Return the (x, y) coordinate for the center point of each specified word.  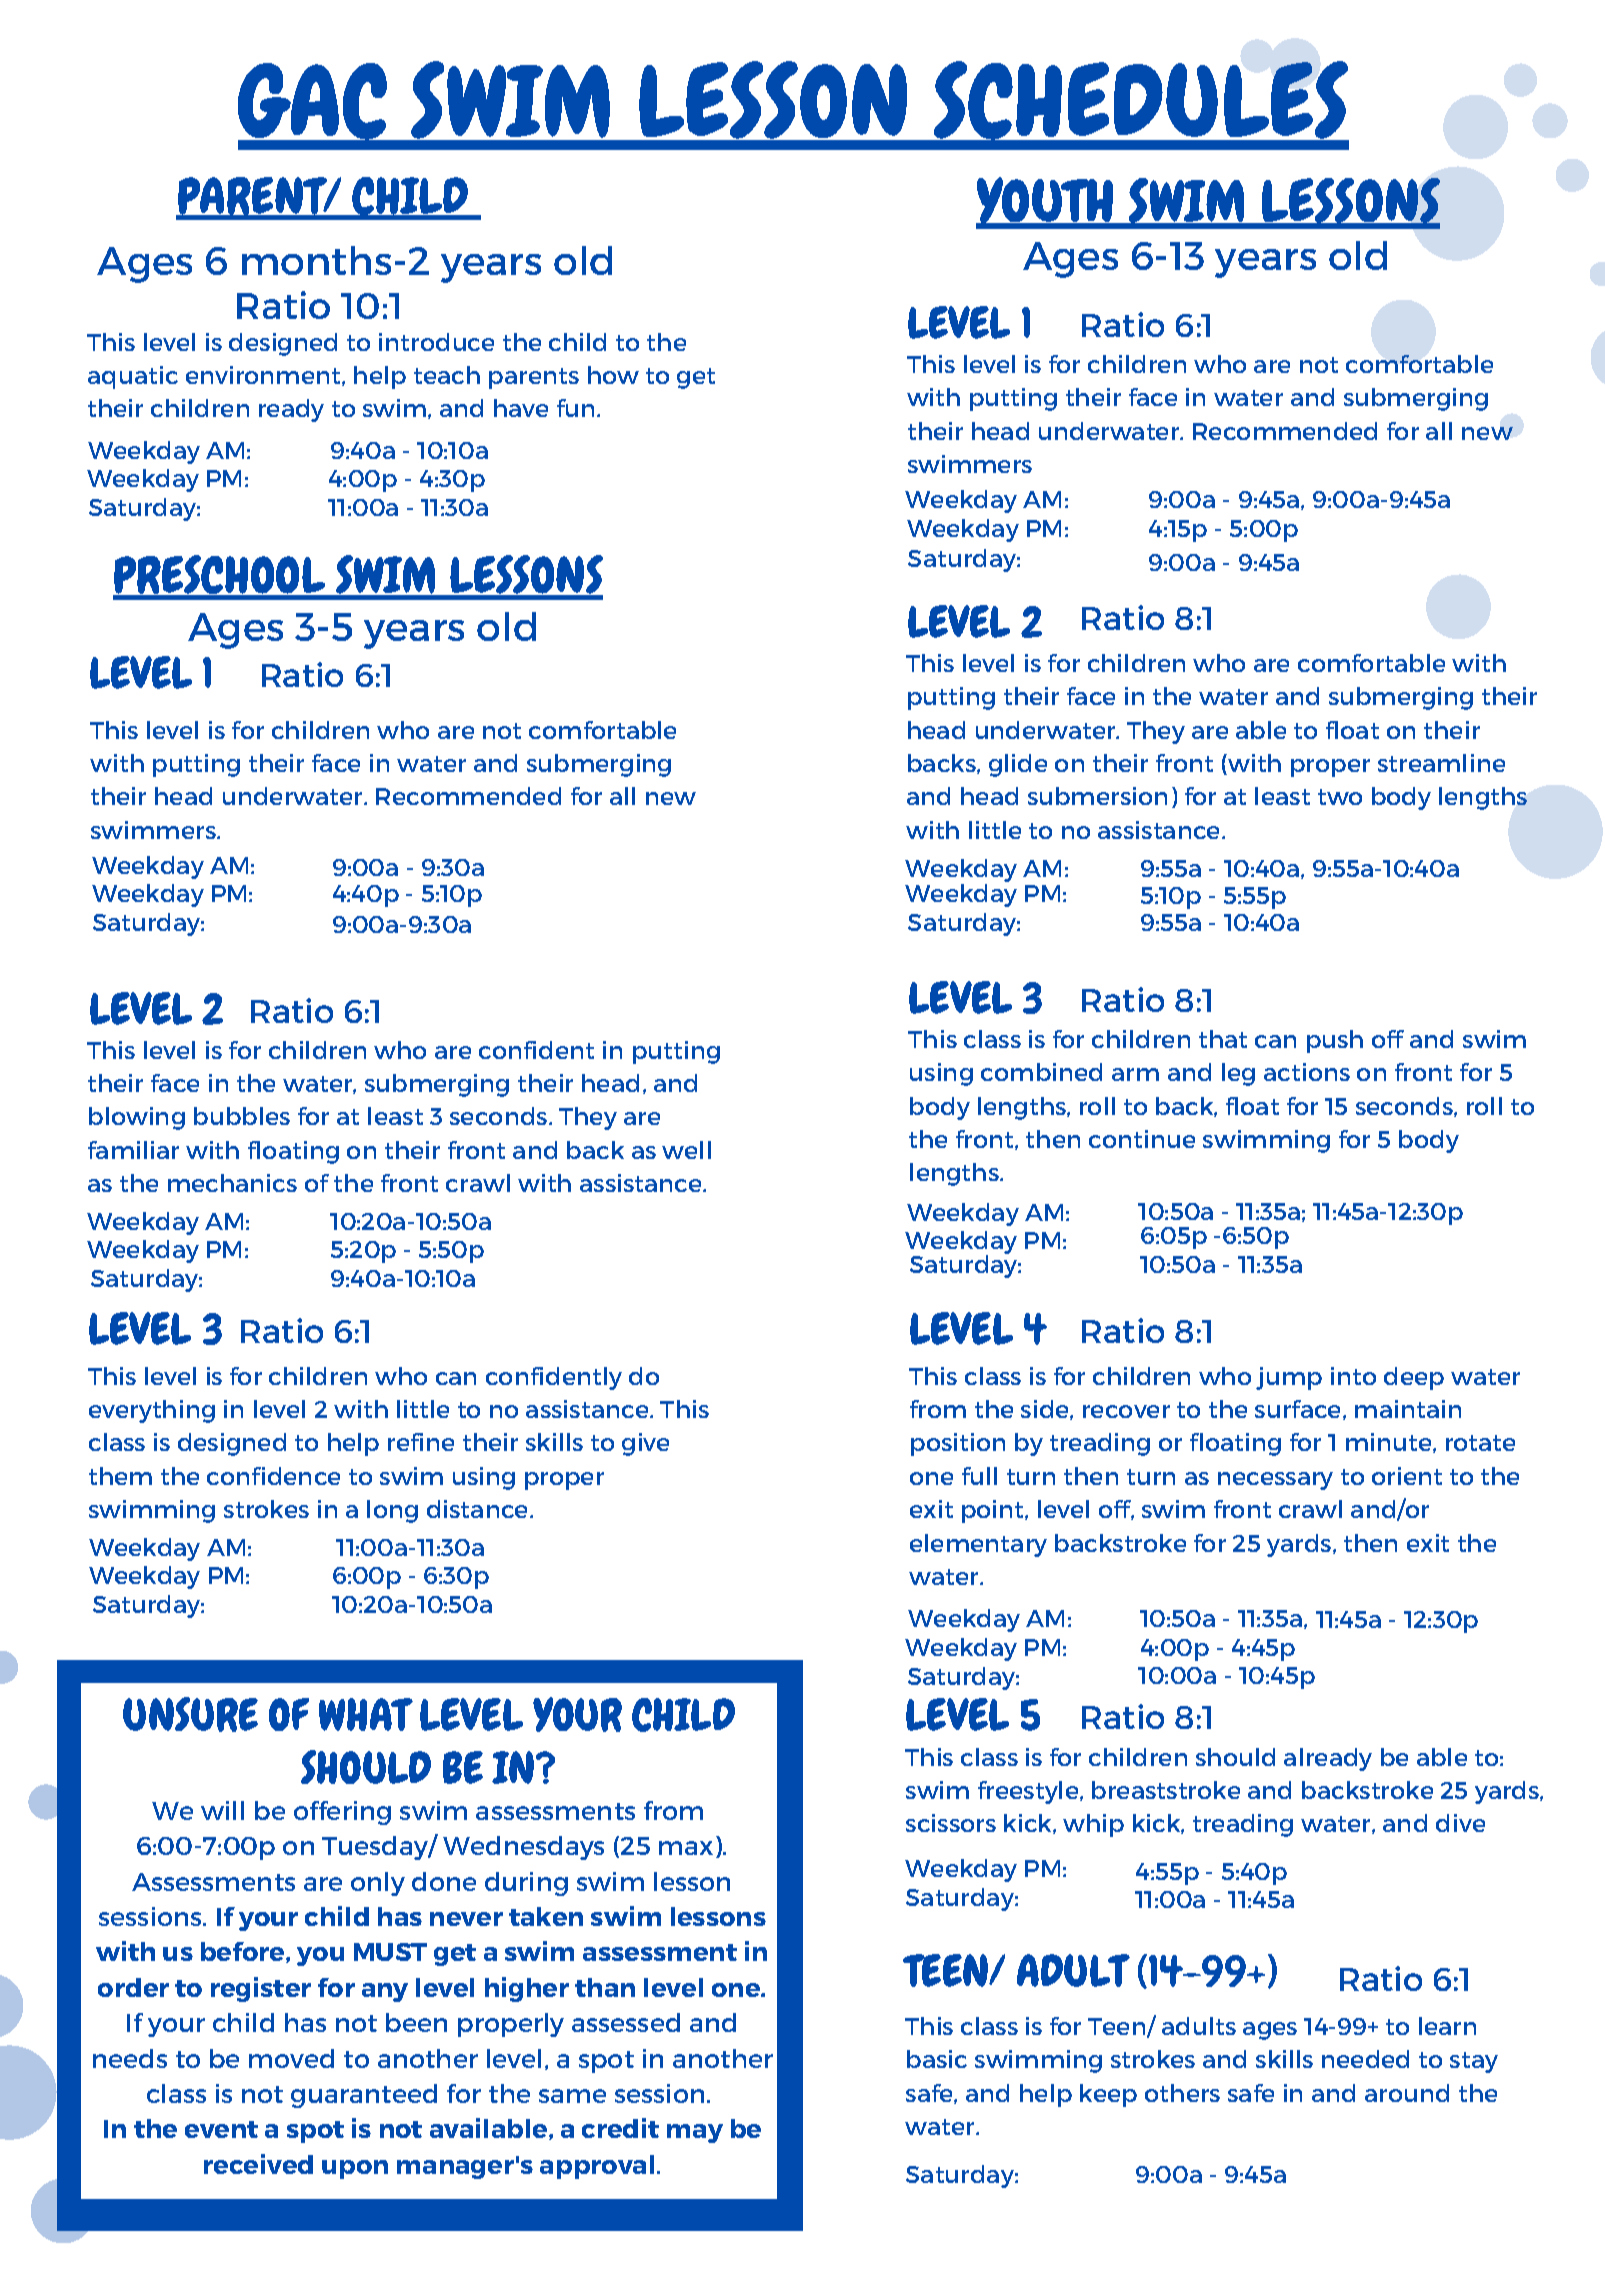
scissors (951, 1823)
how (613, 375)
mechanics (232, 1183)
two (1340, 797)
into (1353, 1376)
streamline (1441, 763)
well (686, 1150)
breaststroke (1166, 1790)
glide (1018, 765)
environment (264, 376)
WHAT (366, 1714)
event (221, 2129)
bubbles (242, 1116)
